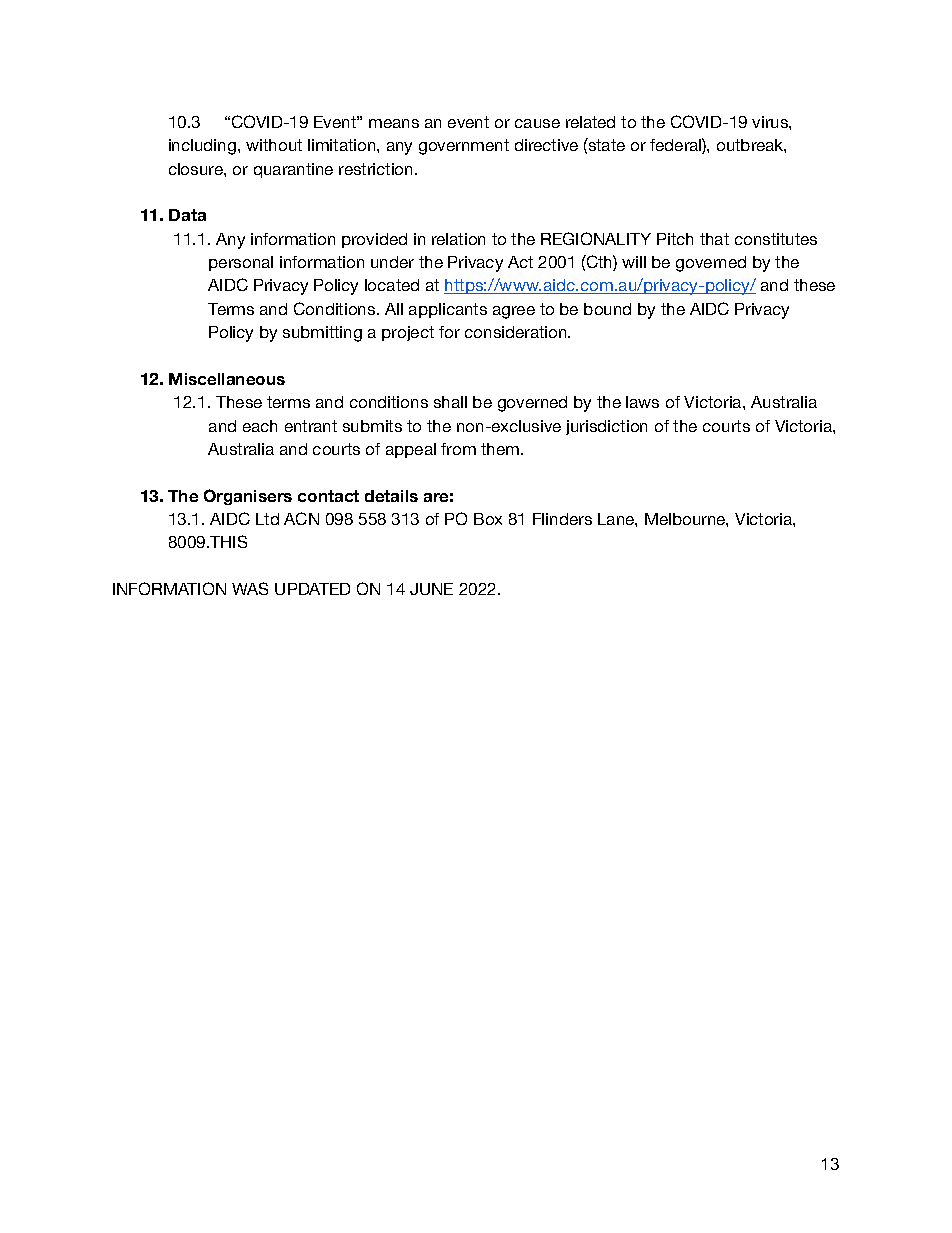  Describe the element at coordinates (517, 332) in the image. I see `consideration` at that location.
